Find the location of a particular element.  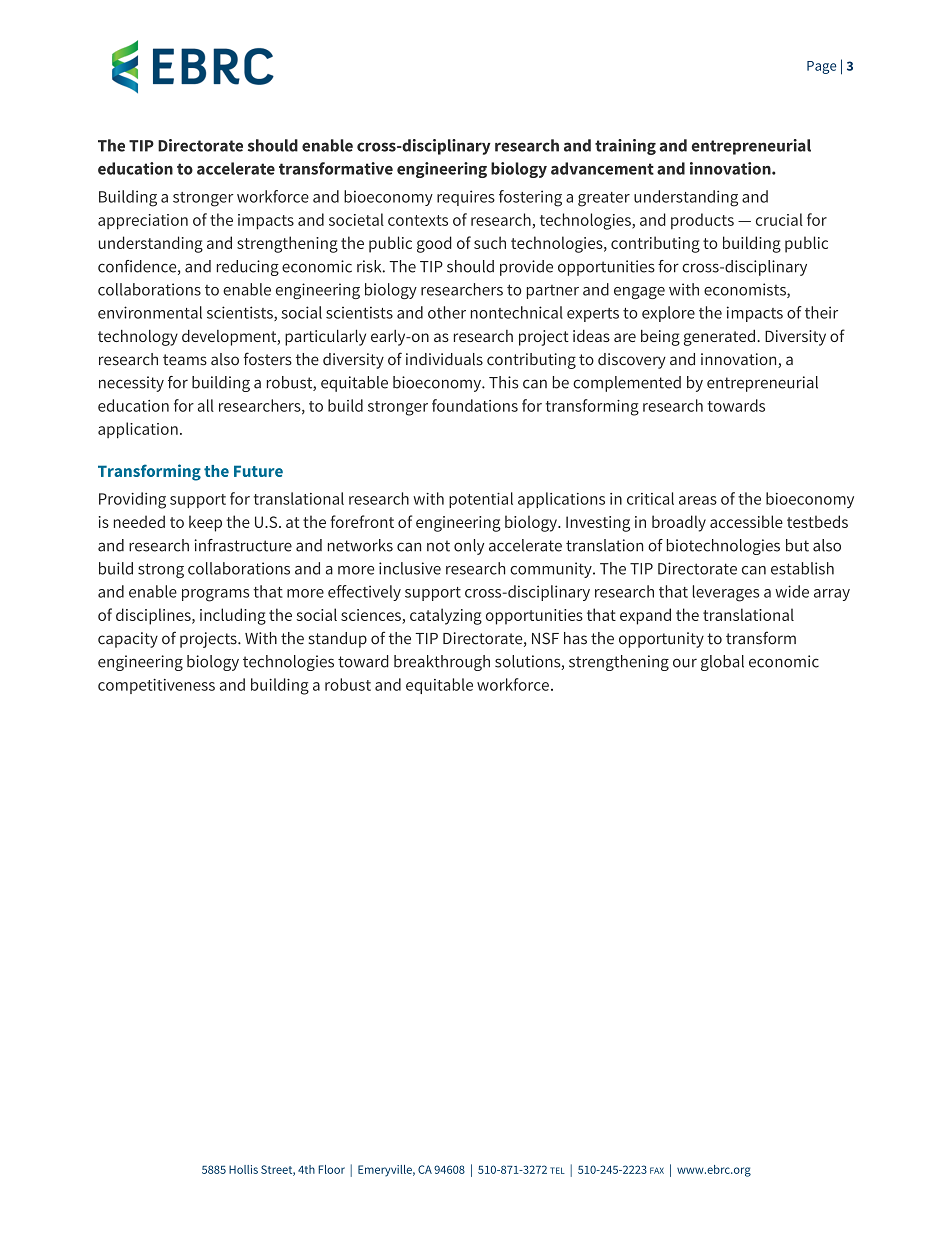

including is located at coordinates (233, 616).
